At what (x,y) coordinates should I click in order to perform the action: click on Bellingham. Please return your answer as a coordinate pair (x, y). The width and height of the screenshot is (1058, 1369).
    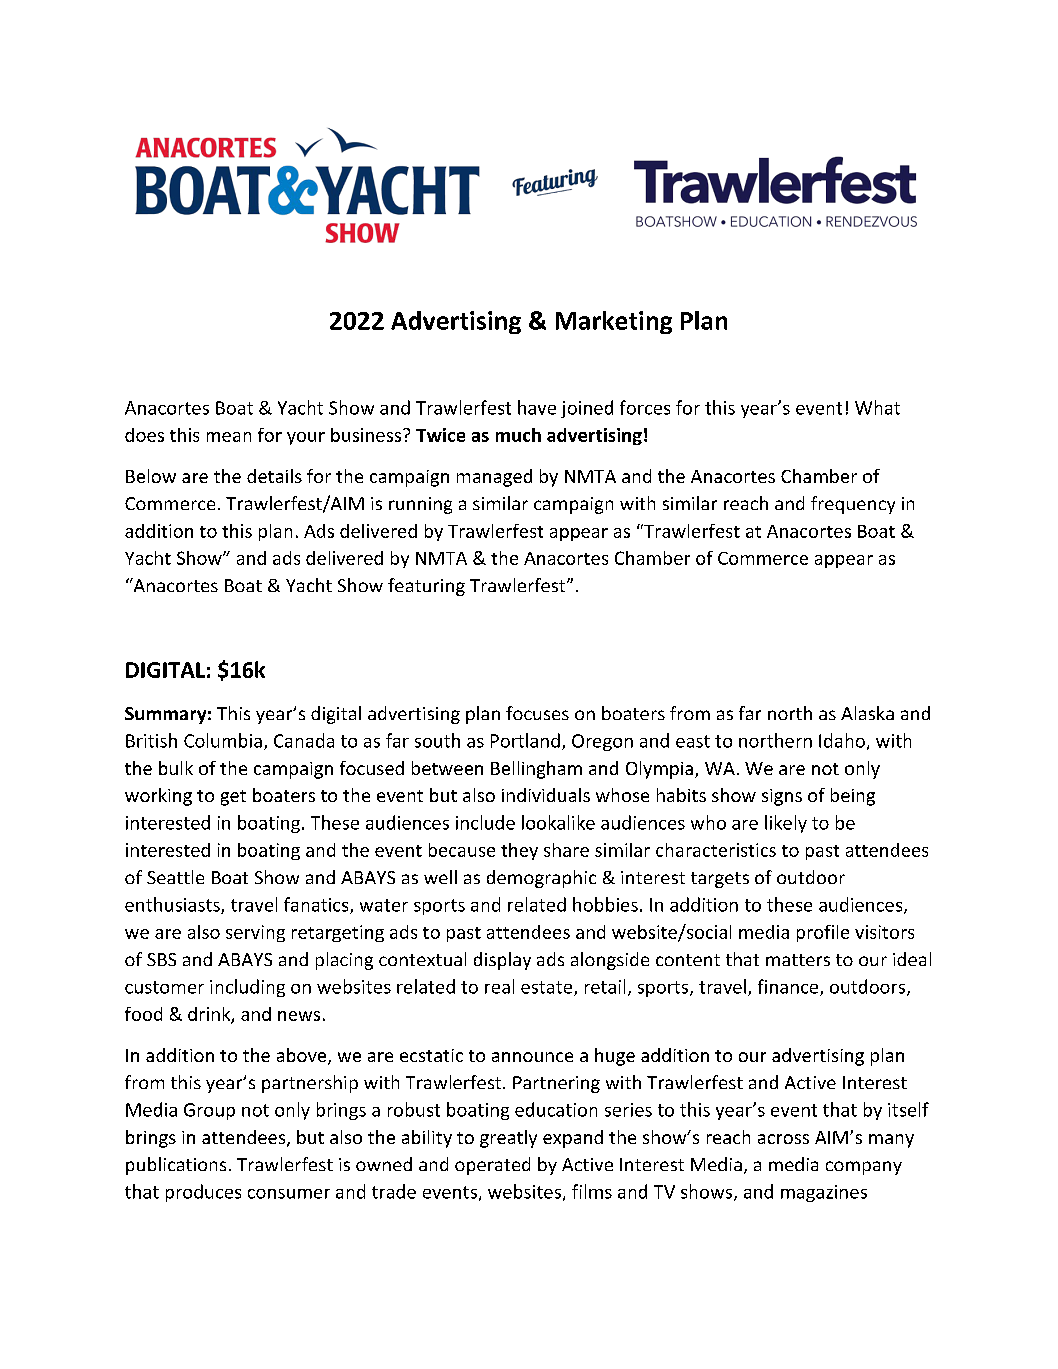
    Looking at the image, I should click on (536, 770).
